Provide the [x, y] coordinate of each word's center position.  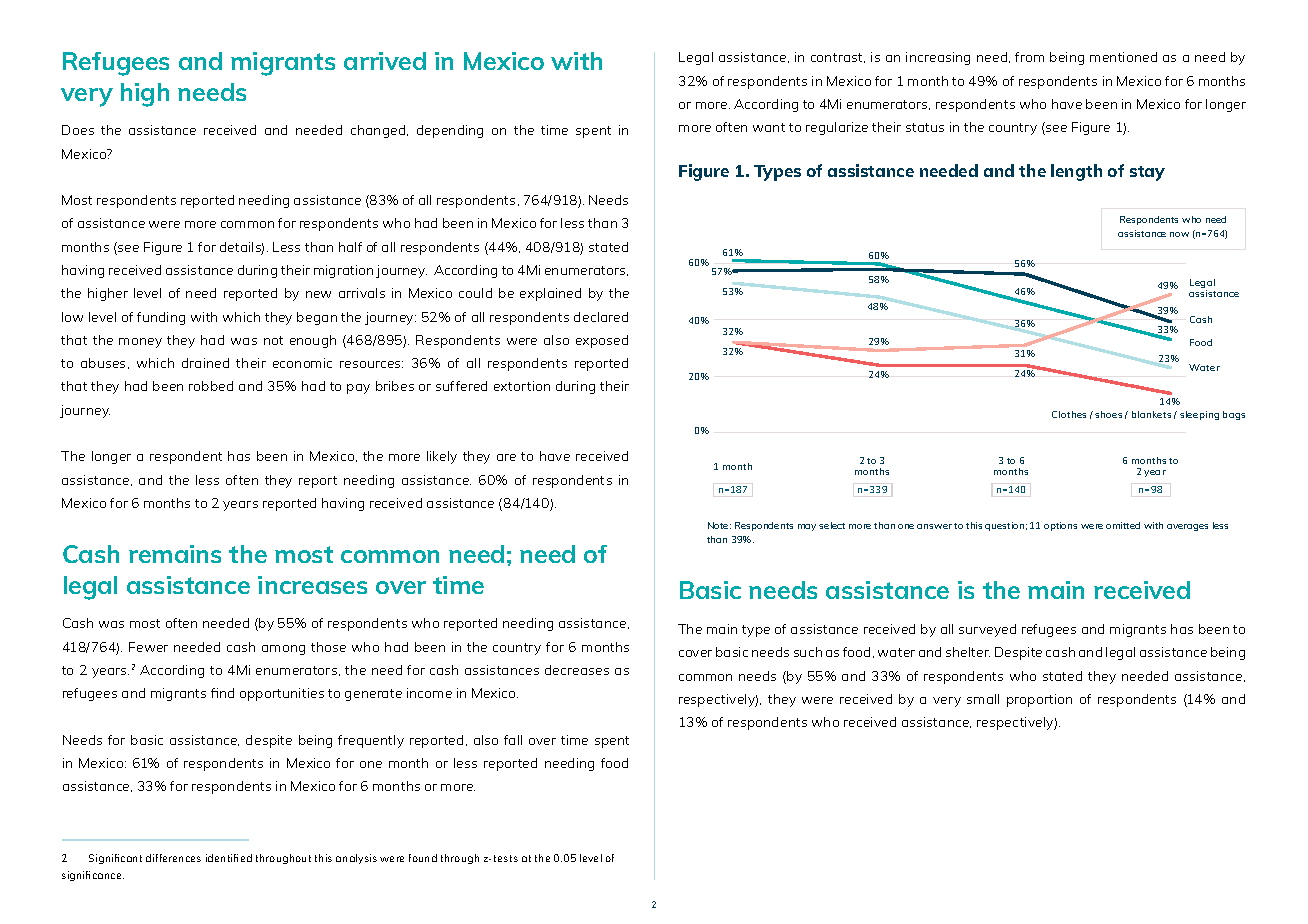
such [808, 652]
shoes [1108, 414]
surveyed [987, 630]
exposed [602, 341]
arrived [385, 61]
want [769, 127]
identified [229, 858]
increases [312, 585]
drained [205, 363]
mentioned [1123, 57]
